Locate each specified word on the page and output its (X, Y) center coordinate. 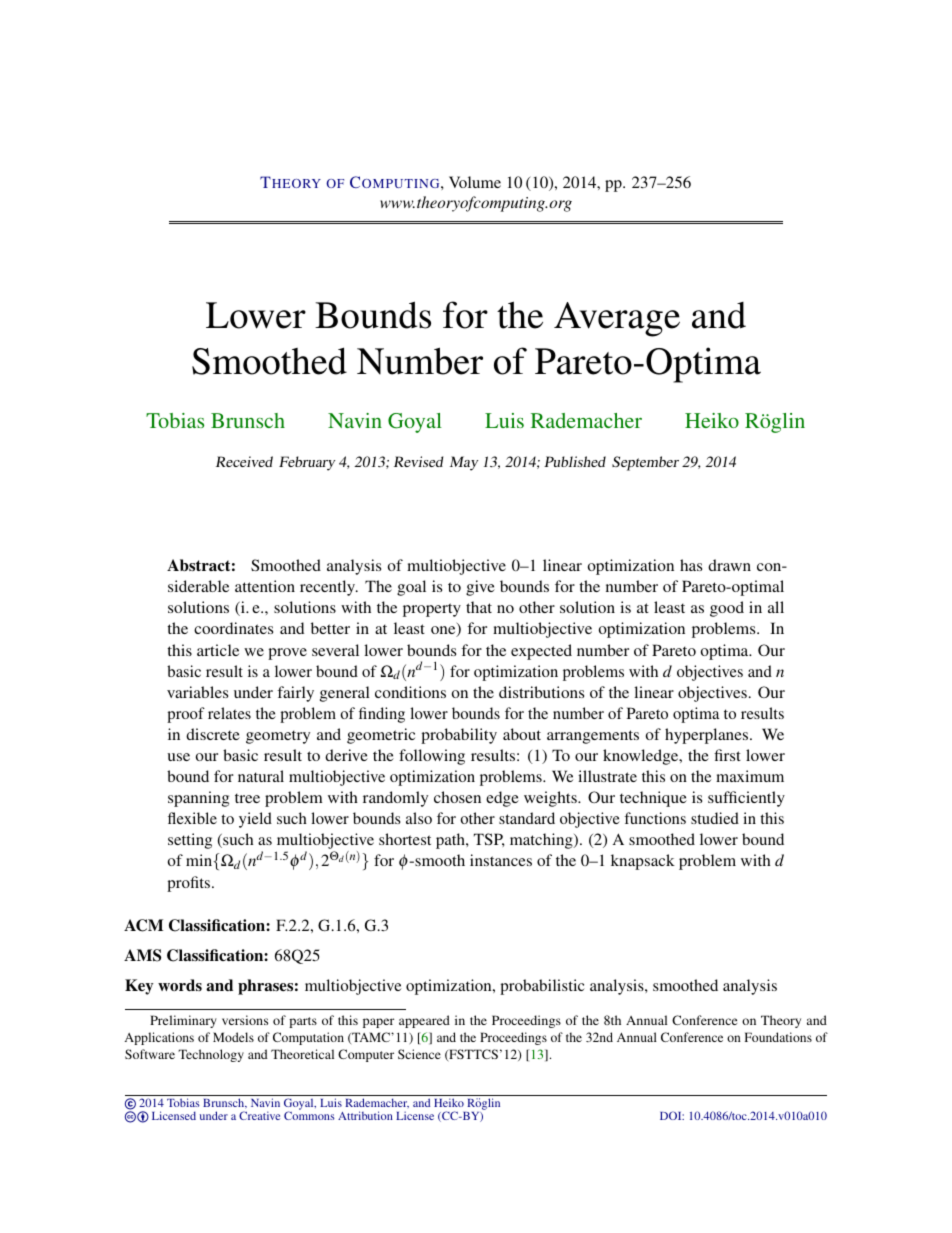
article (218, 650)
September (645, 463)
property (432, 610)
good (727, 609)
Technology (211, 1055)
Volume (475, 182)
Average (617, 319)
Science (419, 1054)
